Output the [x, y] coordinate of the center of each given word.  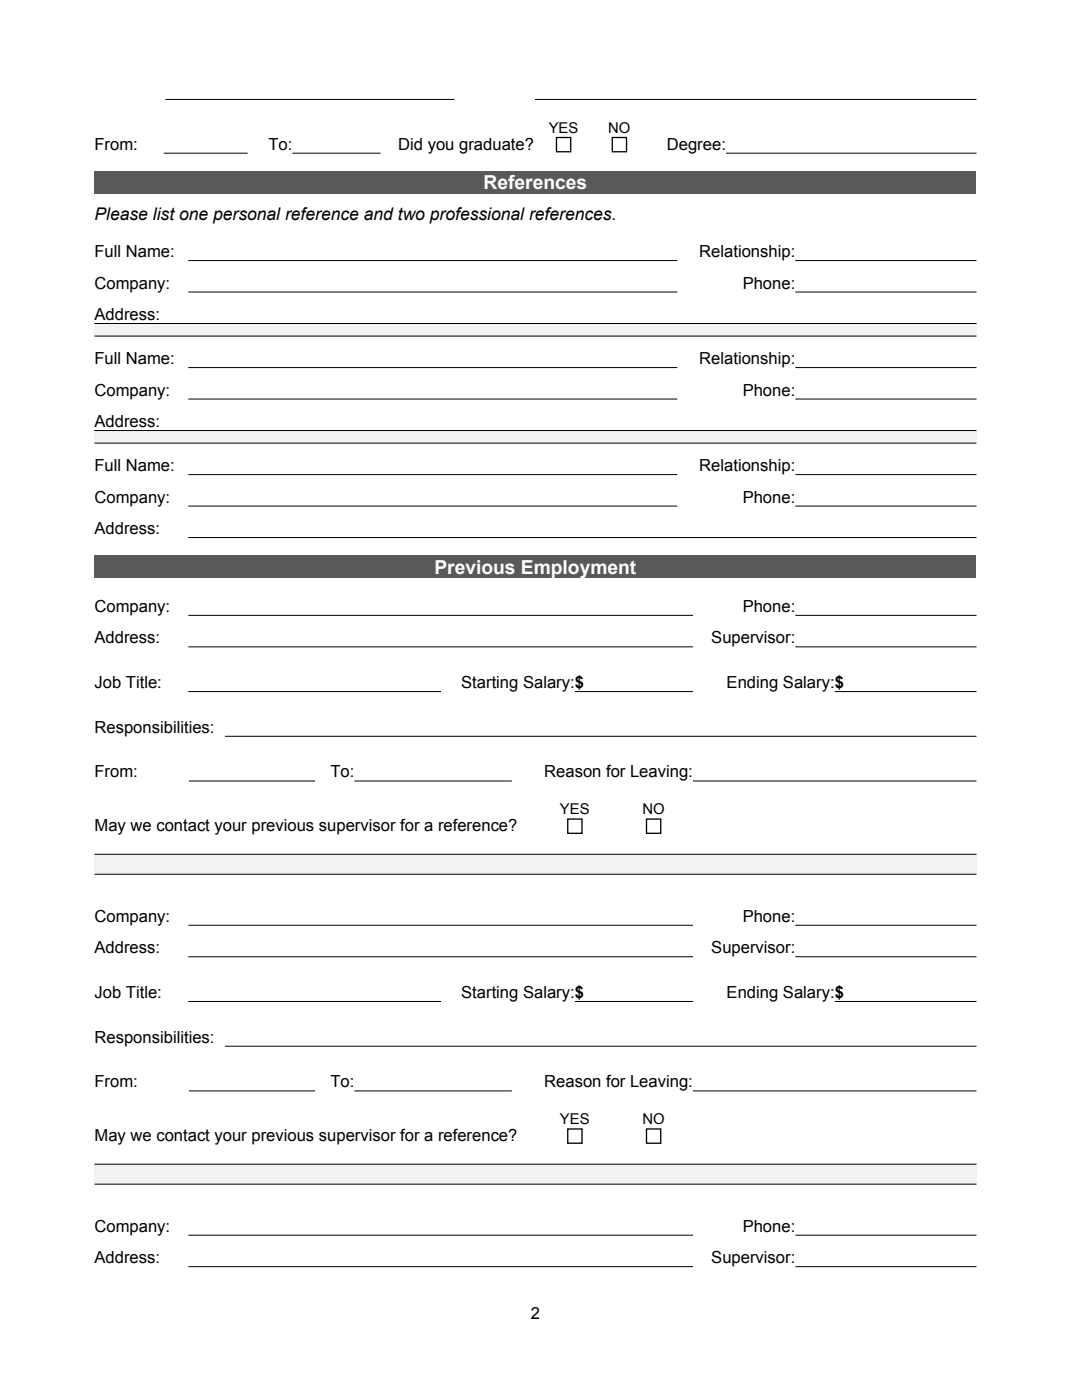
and [379, 214]
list [164, 214]
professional [477, 215]
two [411, 214]
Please [121, 214]
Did [410, 144]
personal [247, 215]
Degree [695, 146]
